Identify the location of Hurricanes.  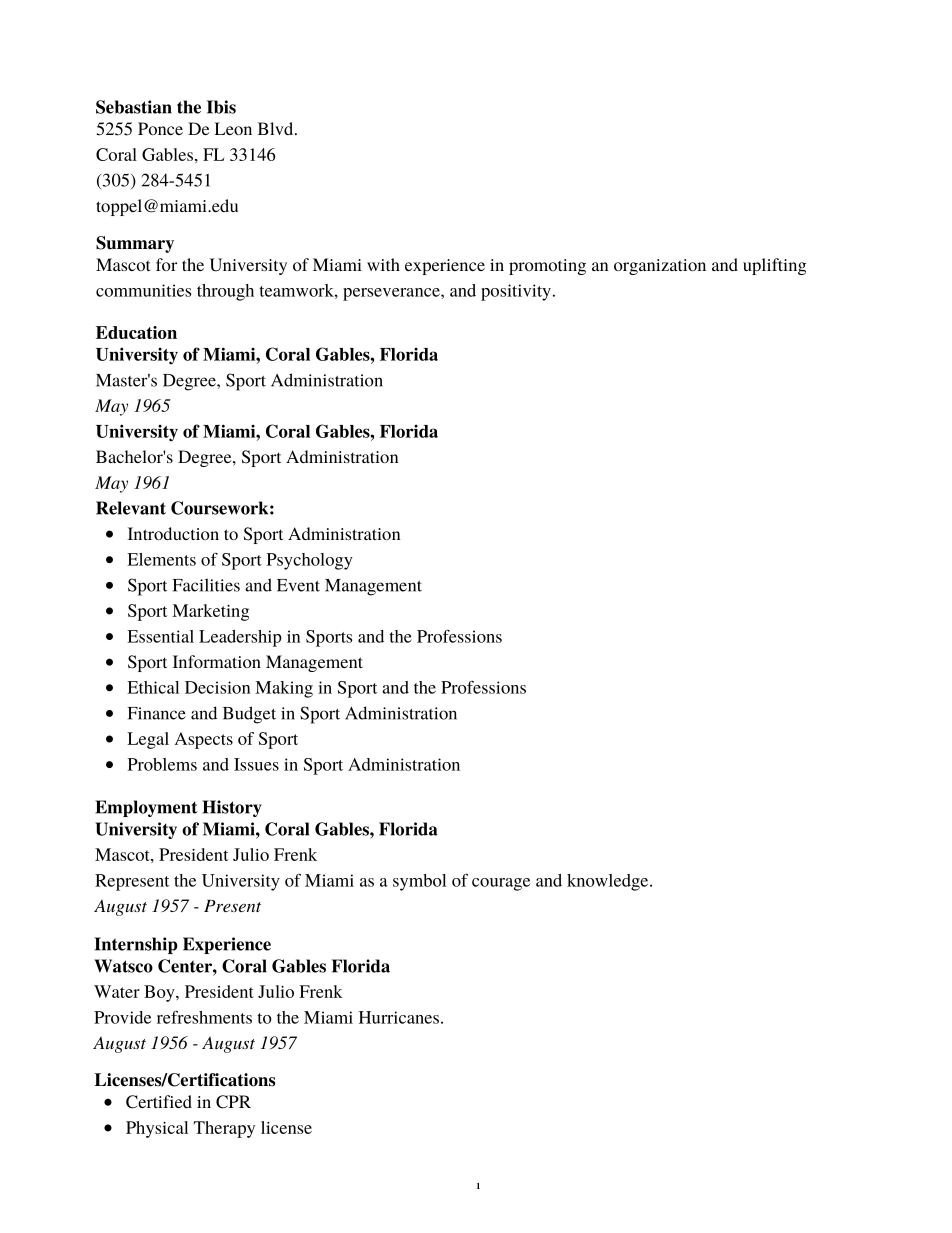
(400, 1017).
